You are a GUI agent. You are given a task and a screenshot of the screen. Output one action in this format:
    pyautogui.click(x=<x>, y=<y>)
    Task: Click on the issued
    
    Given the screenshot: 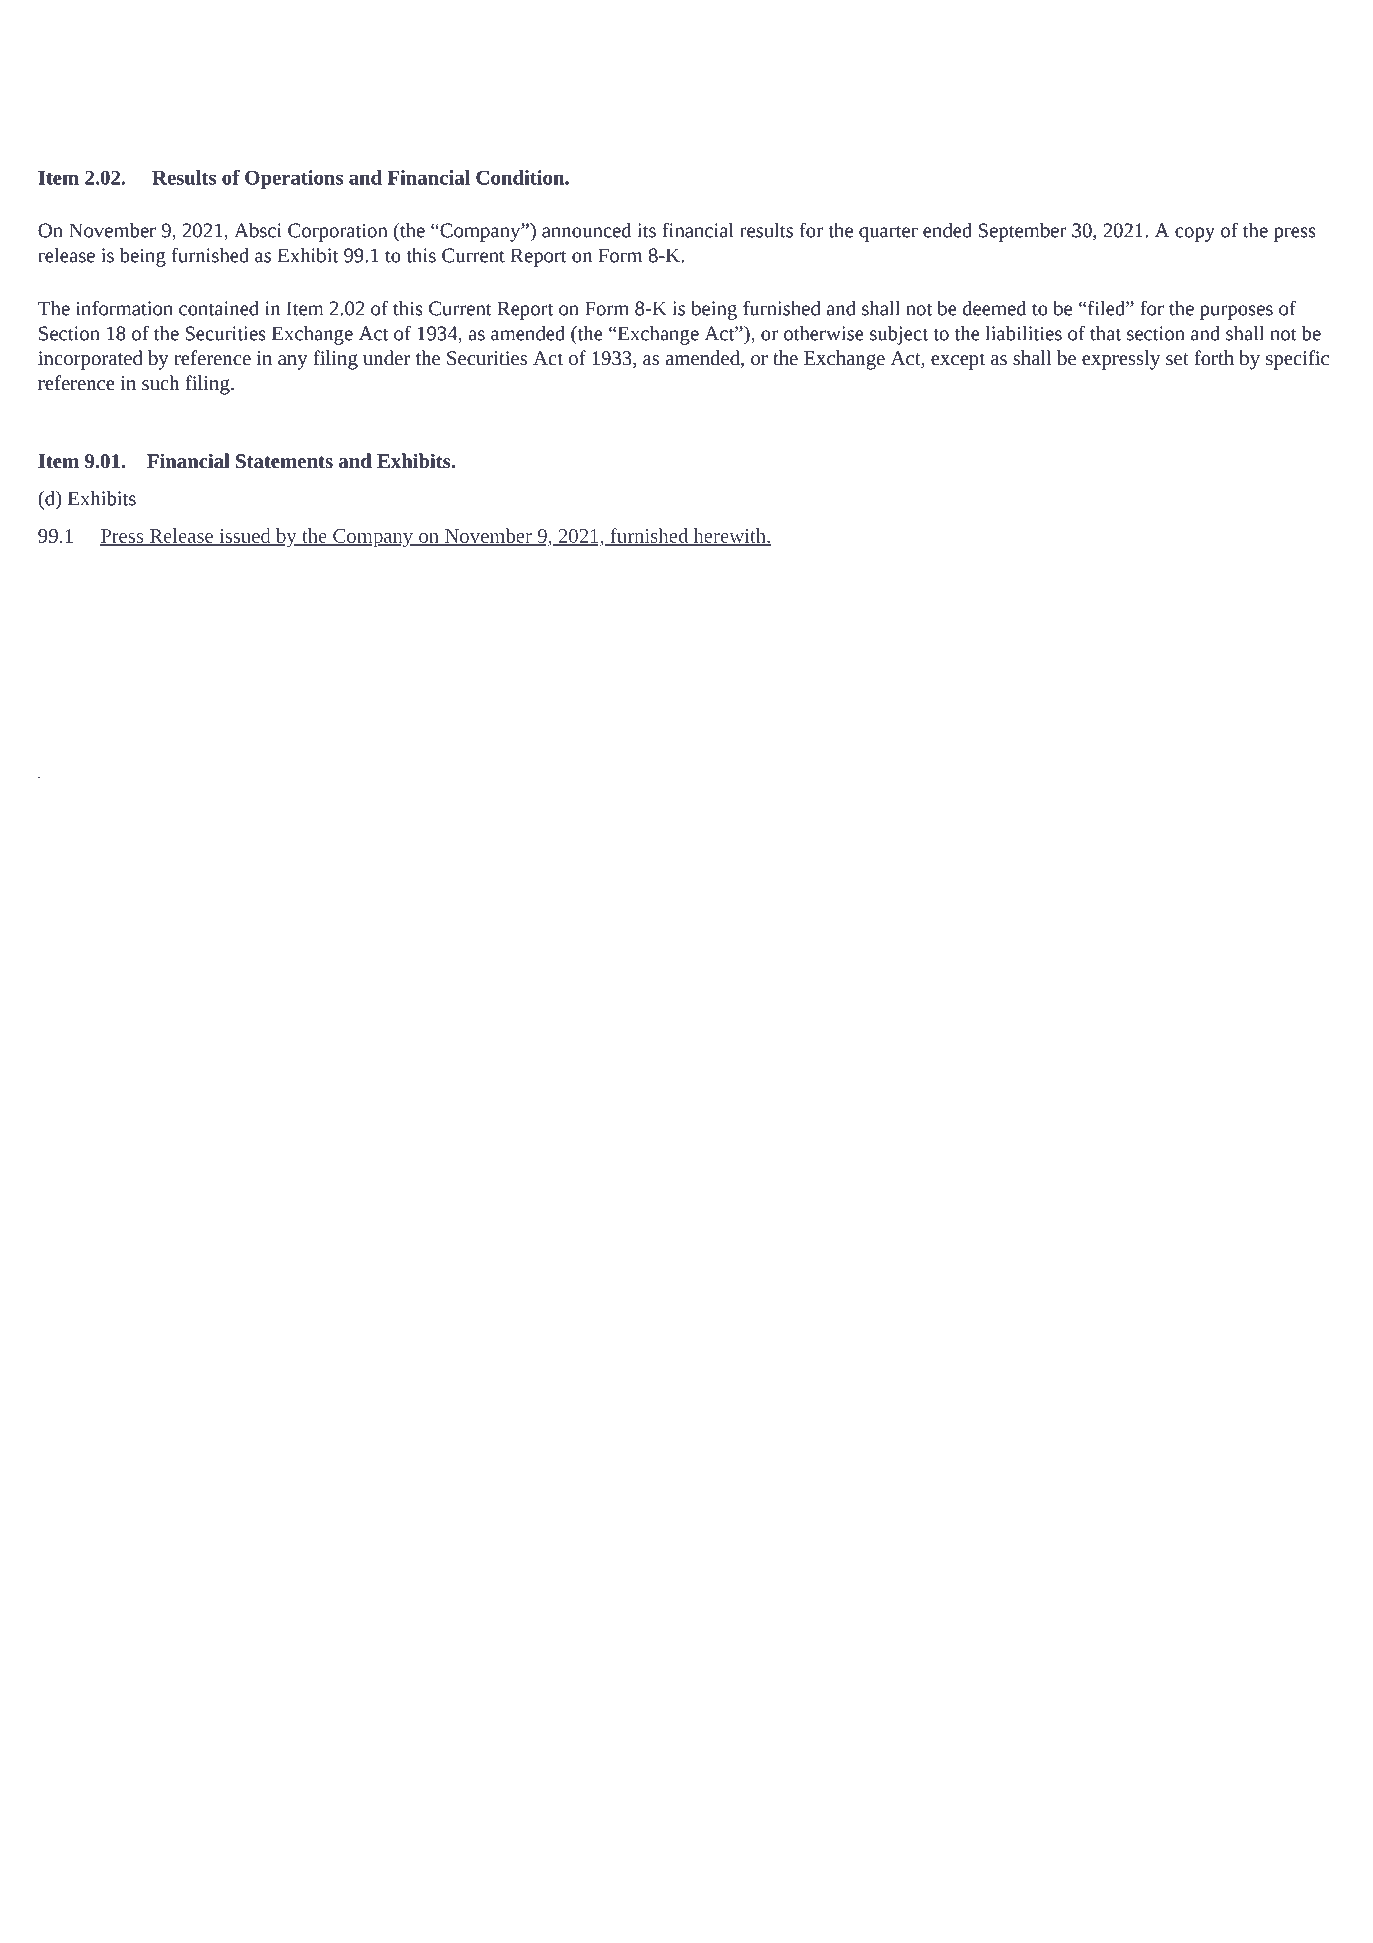 What is the action you would take?
    pyautogui.click(x=245, y=536)
